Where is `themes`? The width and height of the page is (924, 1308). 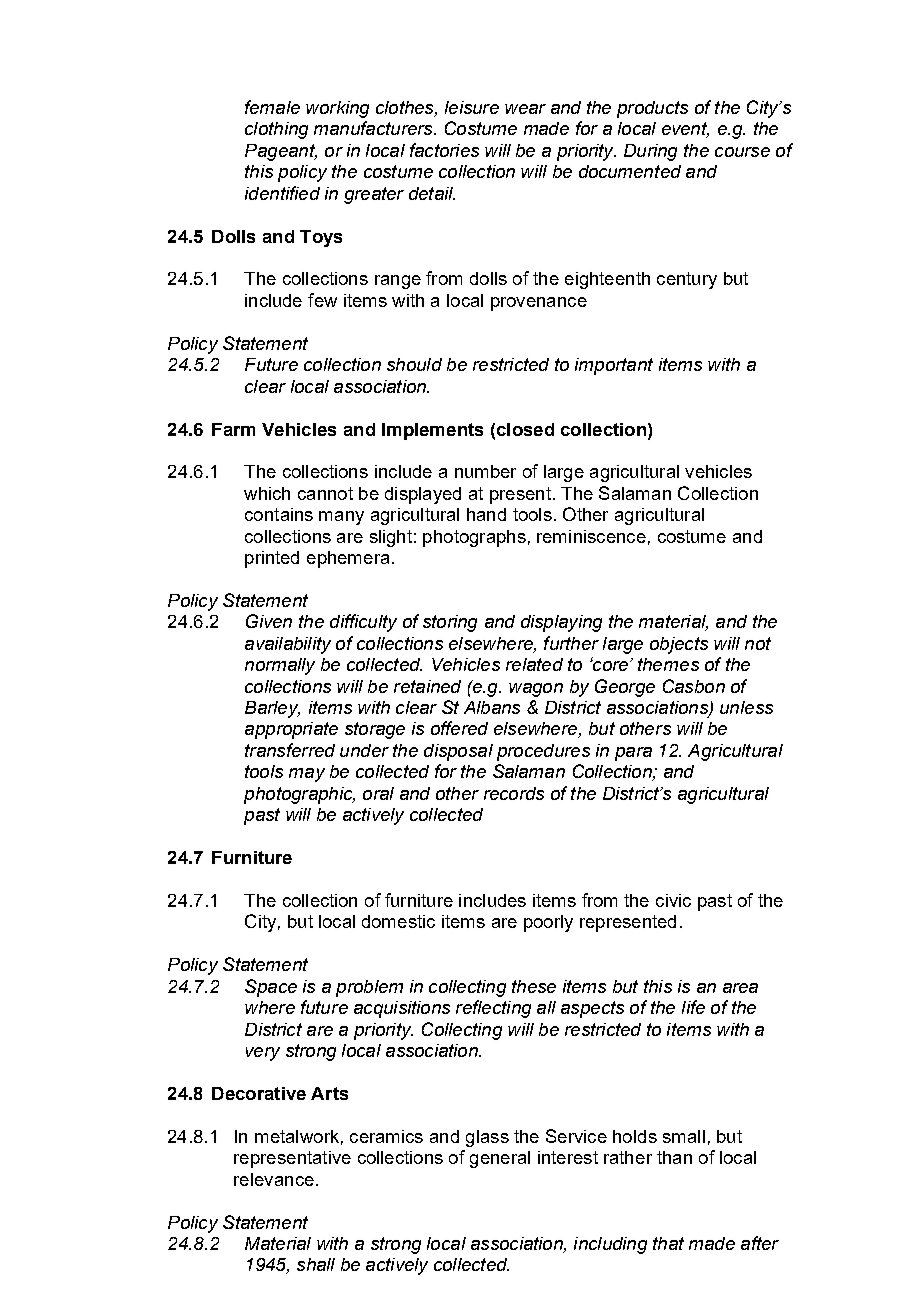
themes is located at coordinates (668, 664).
